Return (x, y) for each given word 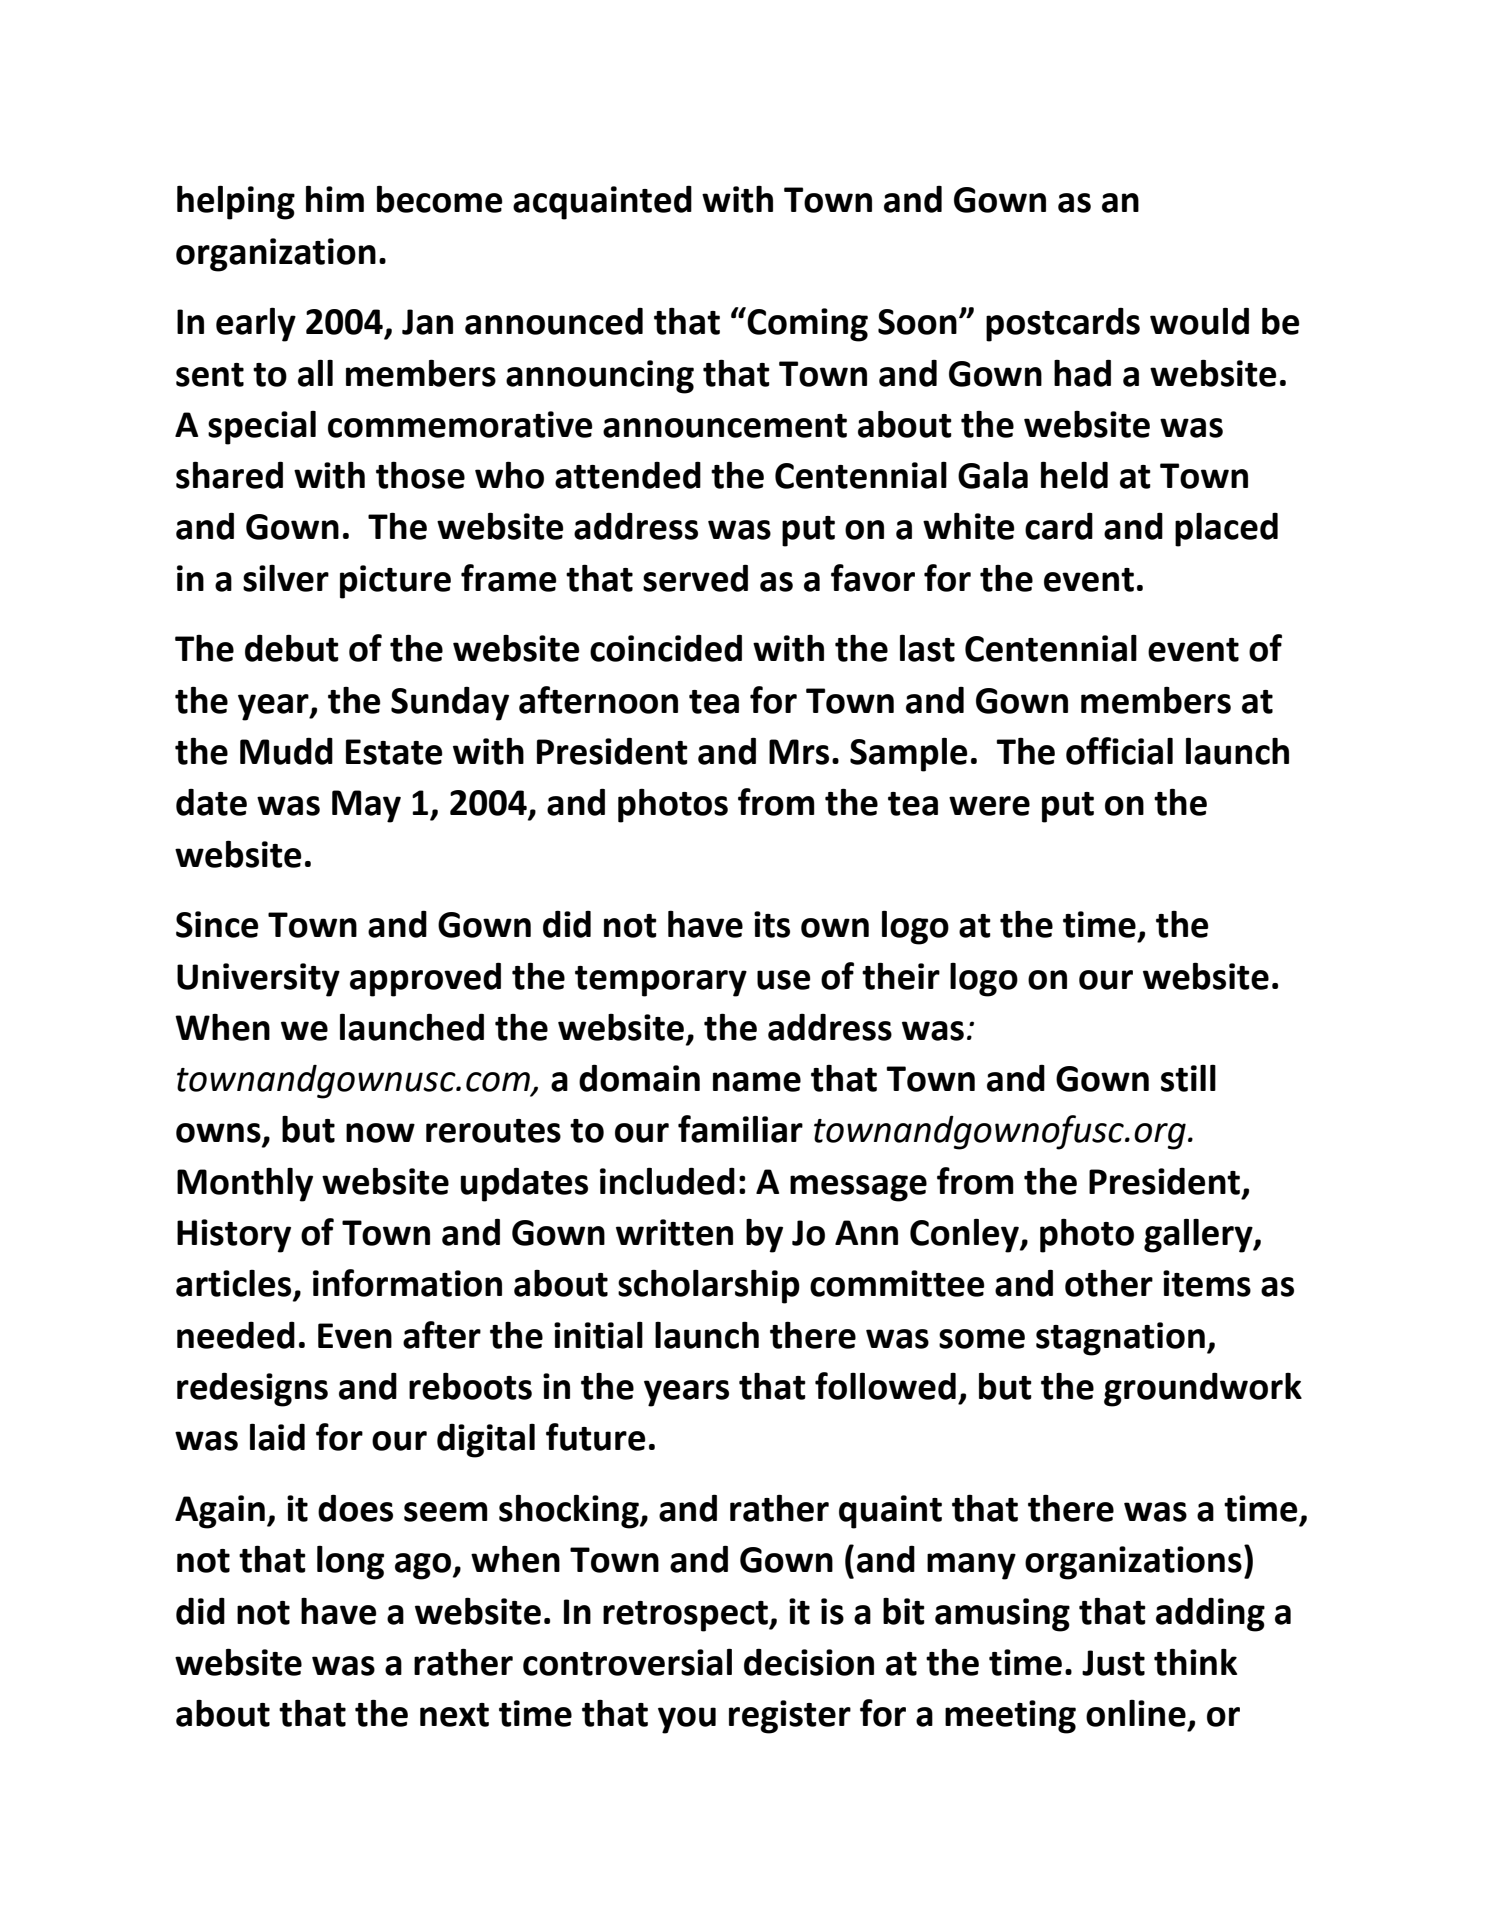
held (1074, 475)
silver (286, 578)
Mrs (799, 752)
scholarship (709, 1286)
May (366, 806)
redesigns (252, 1389)
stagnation (1120, 1339)
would (1199, 321)
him (335, 198)
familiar (740, 1129)
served (695, 578)
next (454, 1715)
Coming (807, 325)
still (1188, 1078)
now (380, 1133)
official (1119, 751)
